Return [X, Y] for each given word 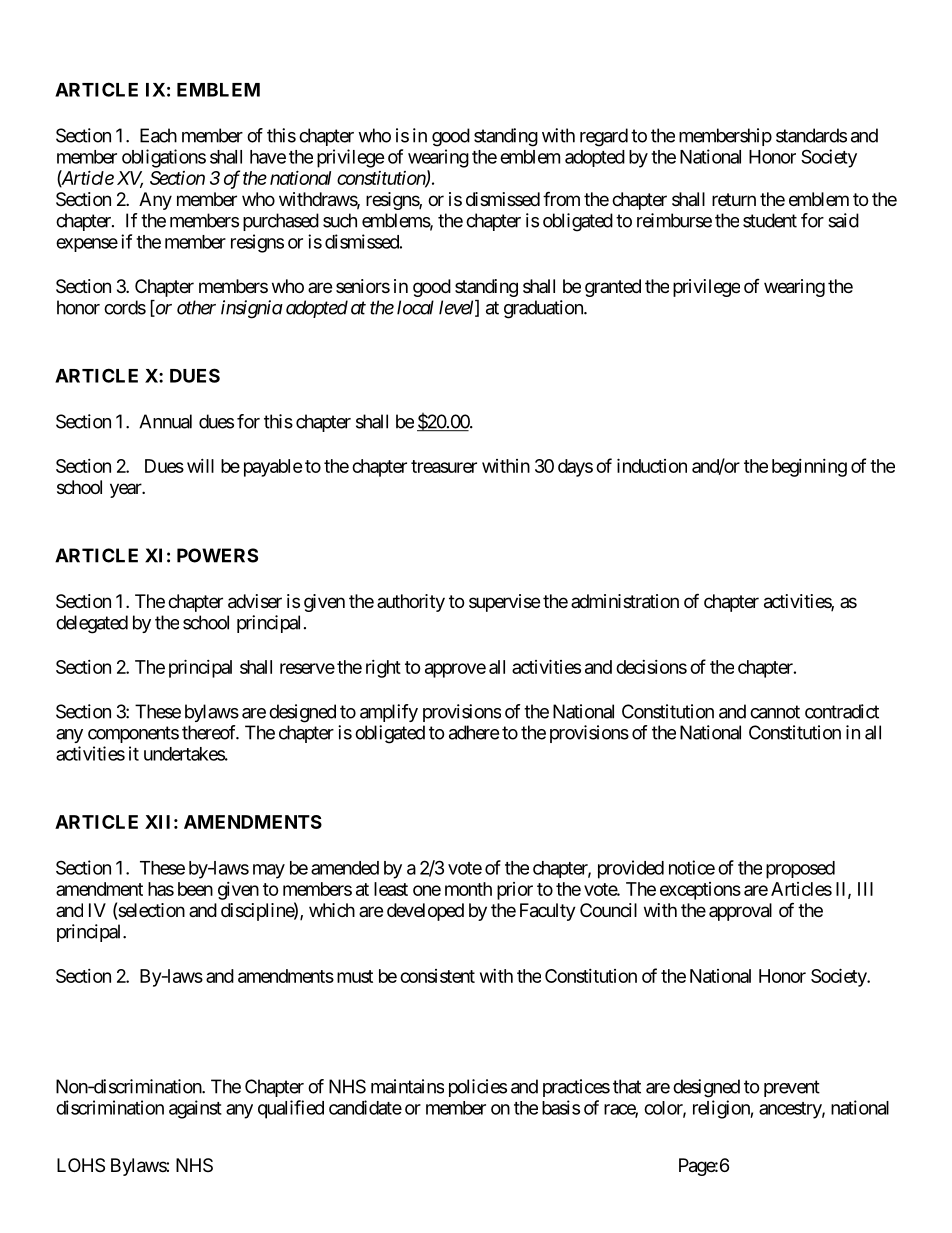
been [195, 889]
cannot [775, 712]
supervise [504, 603]
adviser [255, 601]
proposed [800, 870]
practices [576, 1088]
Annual [165, 421]
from [561, 198]
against [195, 1109]
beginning [809, 468]
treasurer [444, 466]
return [734, 199]
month [468, 889]
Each [158, 135]
